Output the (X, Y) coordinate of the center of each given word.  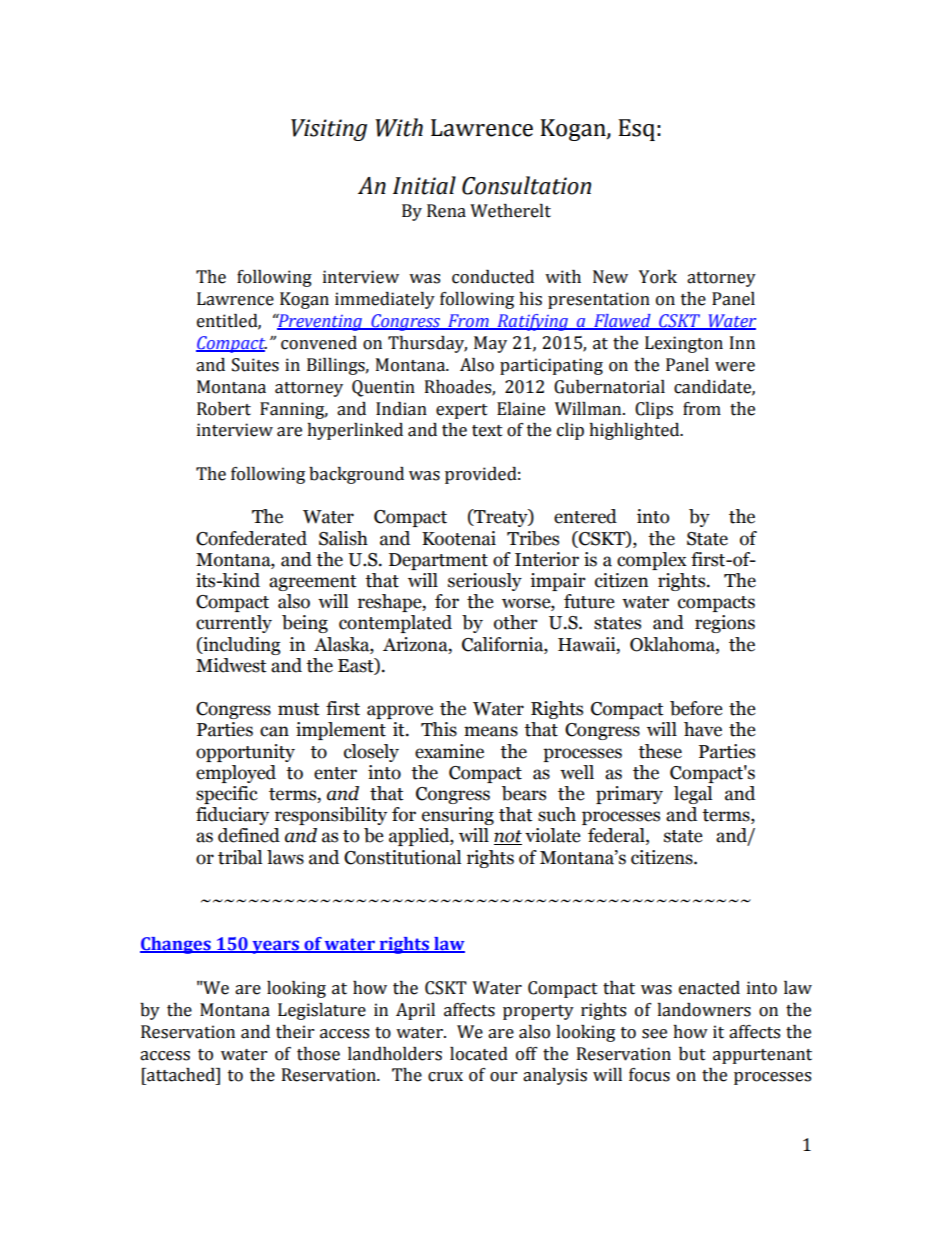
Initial (424, 185)
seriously (485, 582)
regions (725, 624)
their (295, 1032)
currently (234, 624)
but (692, 1054)
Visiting (329, 130)
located (479, 1054)
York (658, 277)
